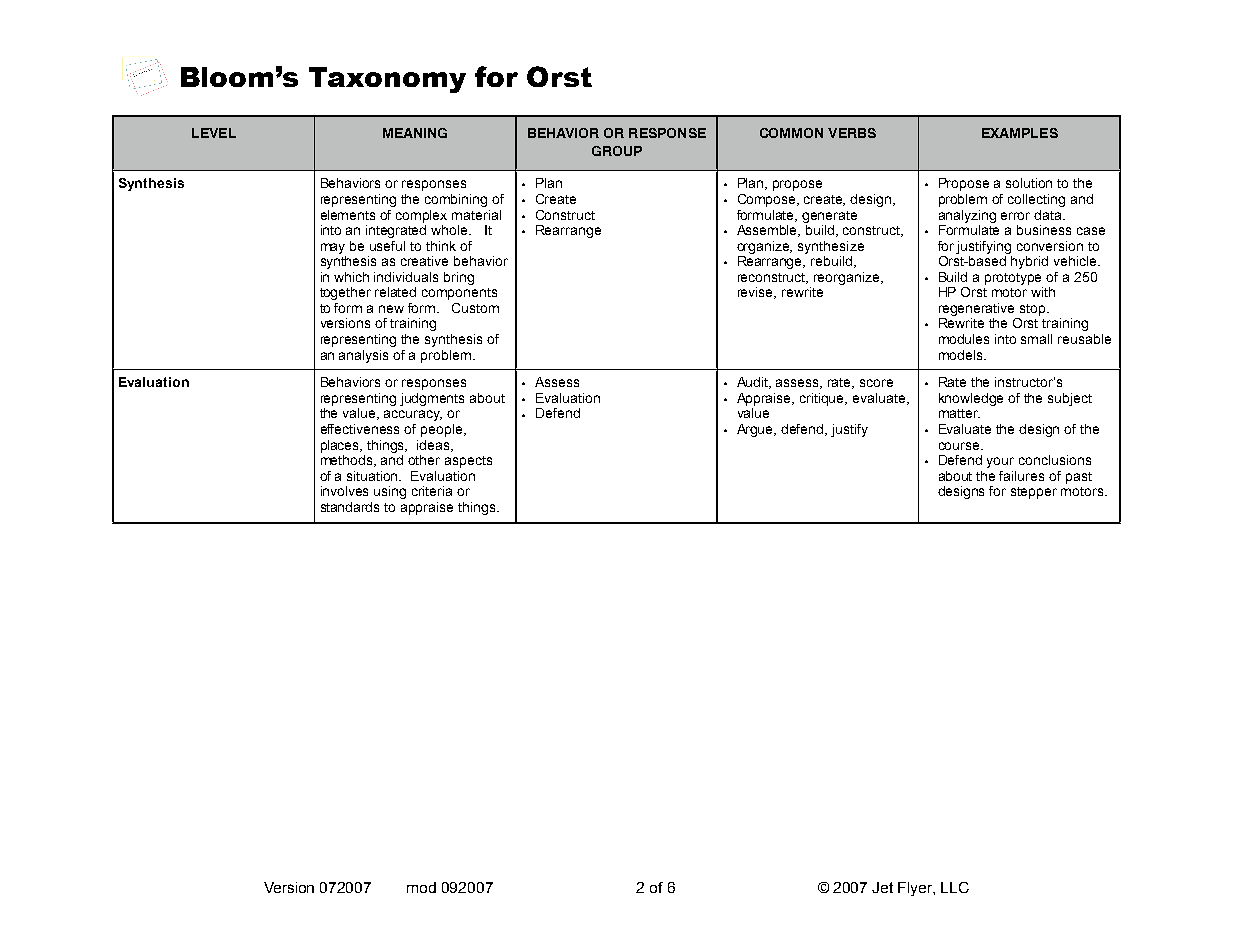 The image size is (1233, 952). I want to click on Jet, so click(882, 887).
